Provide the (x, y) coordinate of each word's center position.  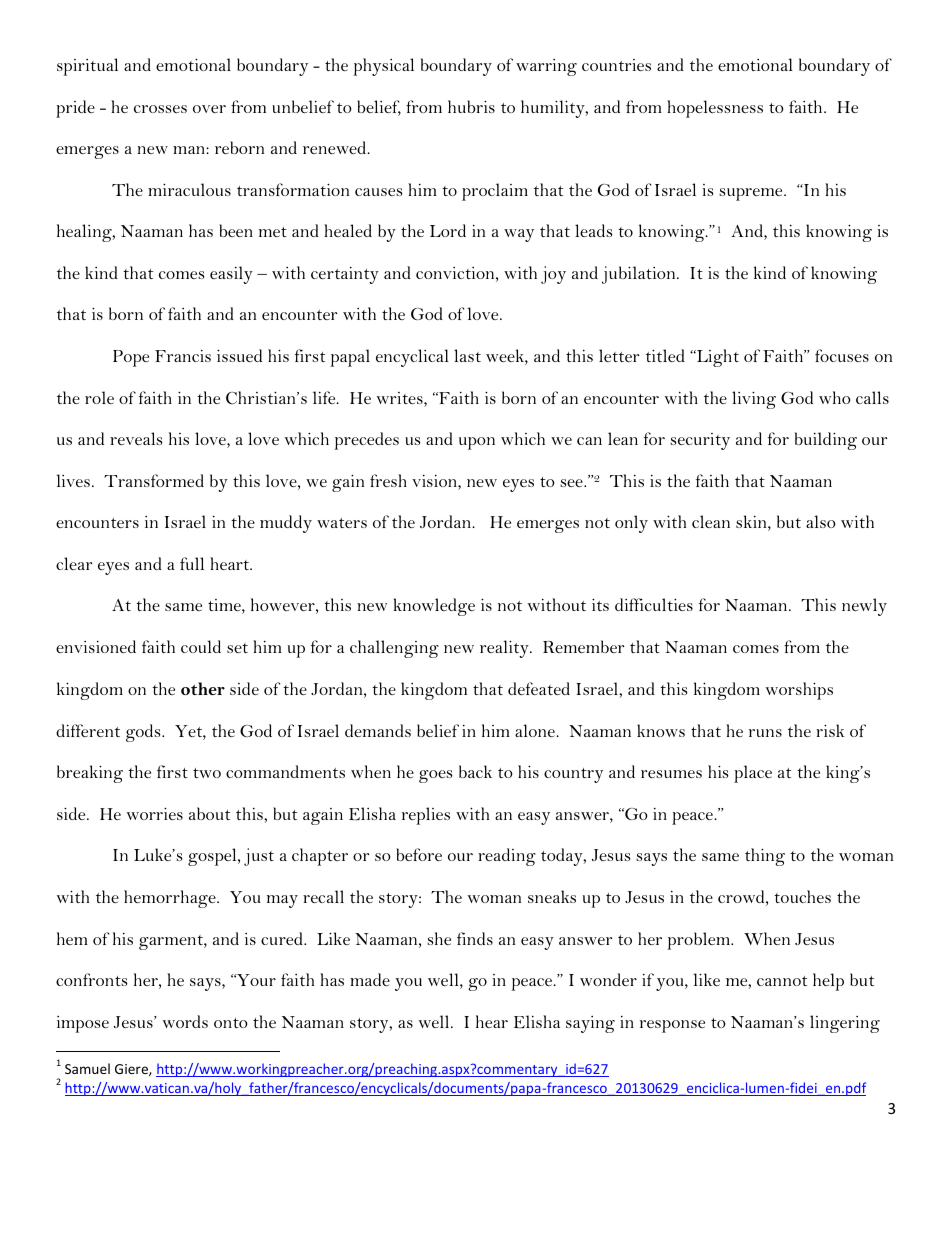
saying (590, 1024)
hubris (471, 106)
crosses (160, 109)
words (185, 1021)
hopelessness (715, 109)
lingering (845, 1024)
